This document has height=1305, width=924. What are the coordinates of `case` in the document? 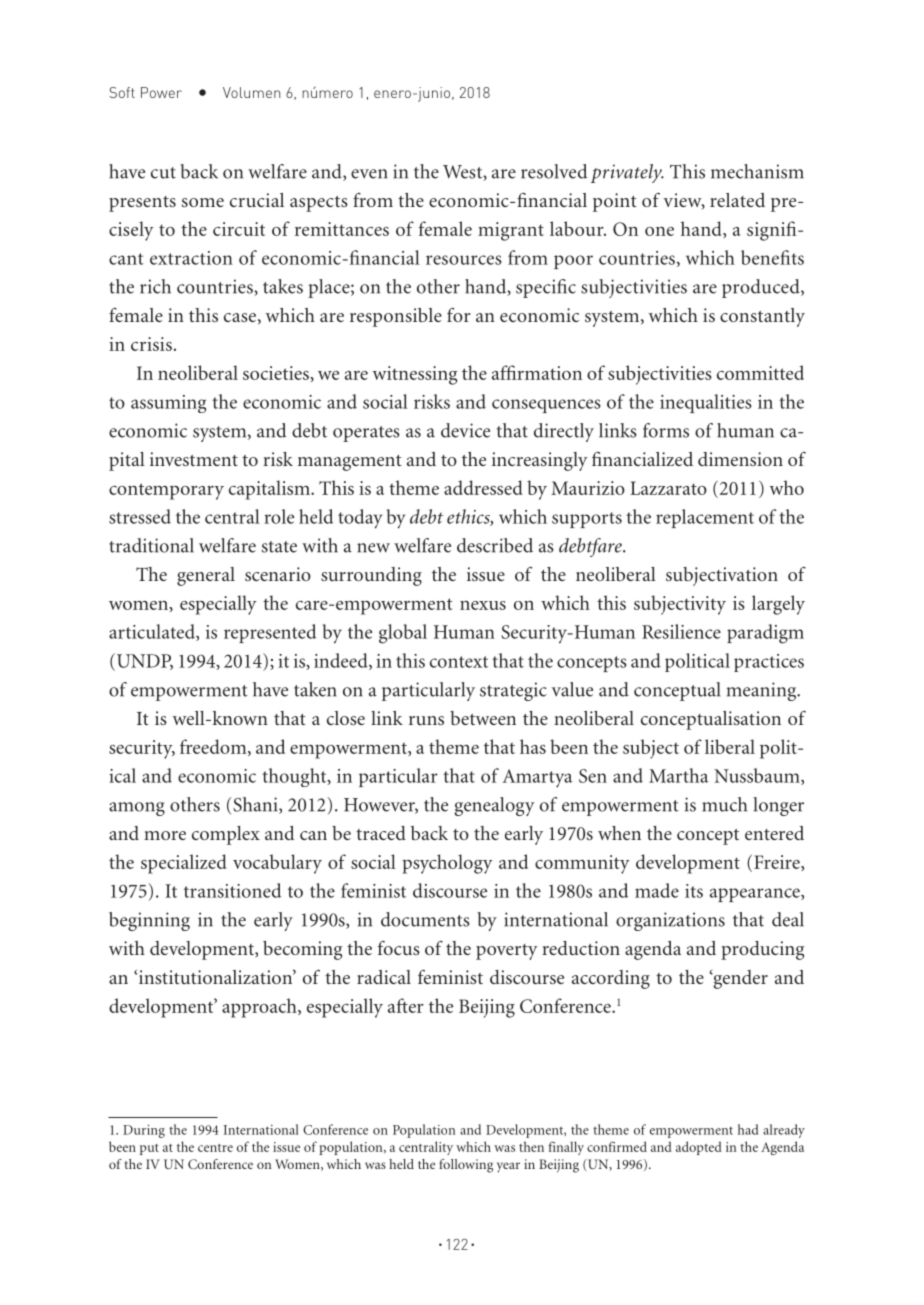 It's located at (240, 317).
